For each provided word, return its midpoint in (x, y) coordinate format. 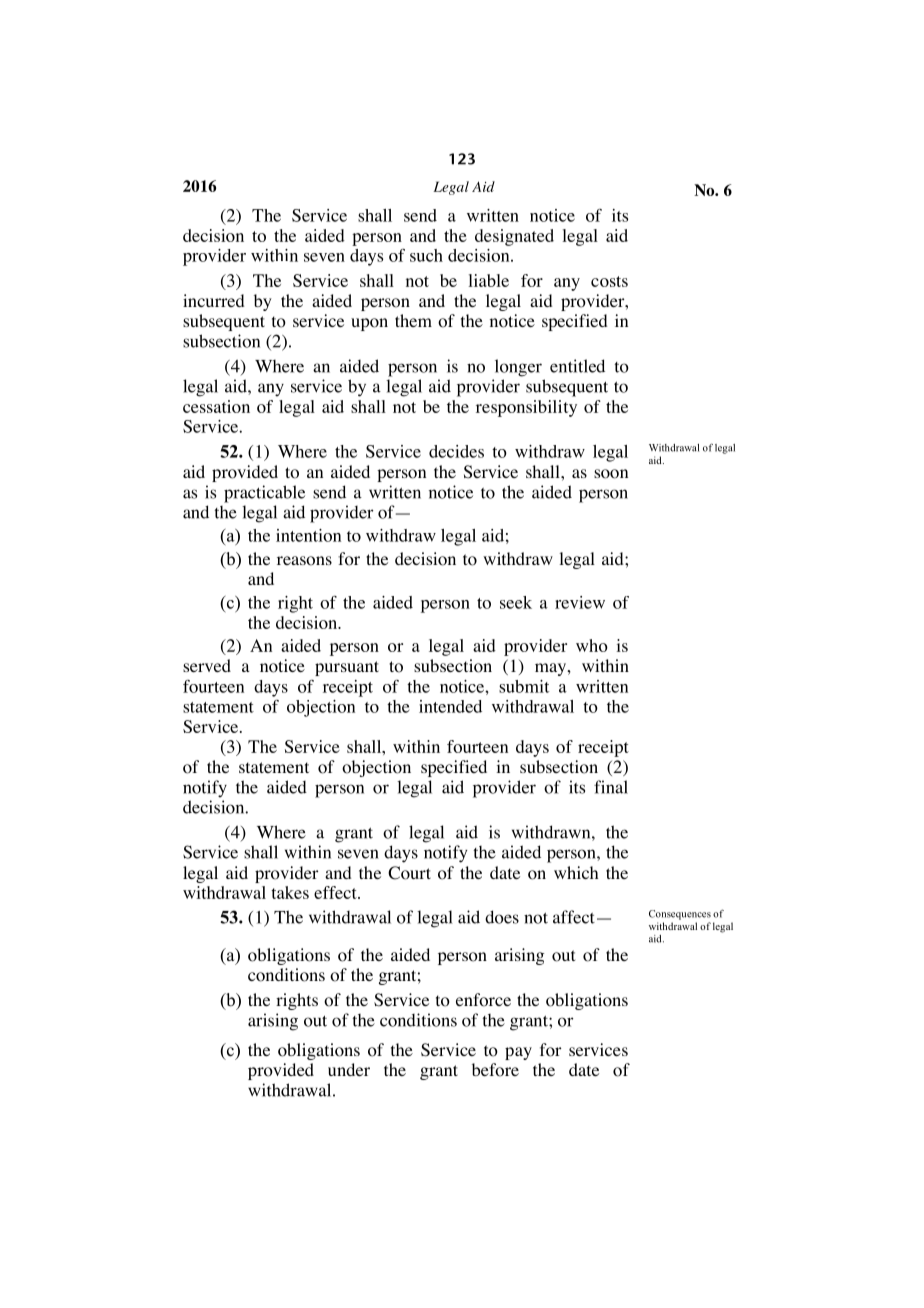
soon (611, 474)
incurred (213, 300)
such (426, 255)
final (611, 787)
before (495, 1070)
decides (456, 451)
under (349, 1069)
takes (290, 892)
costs (609, 281)
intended (450, 706)
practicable (264, 494)
